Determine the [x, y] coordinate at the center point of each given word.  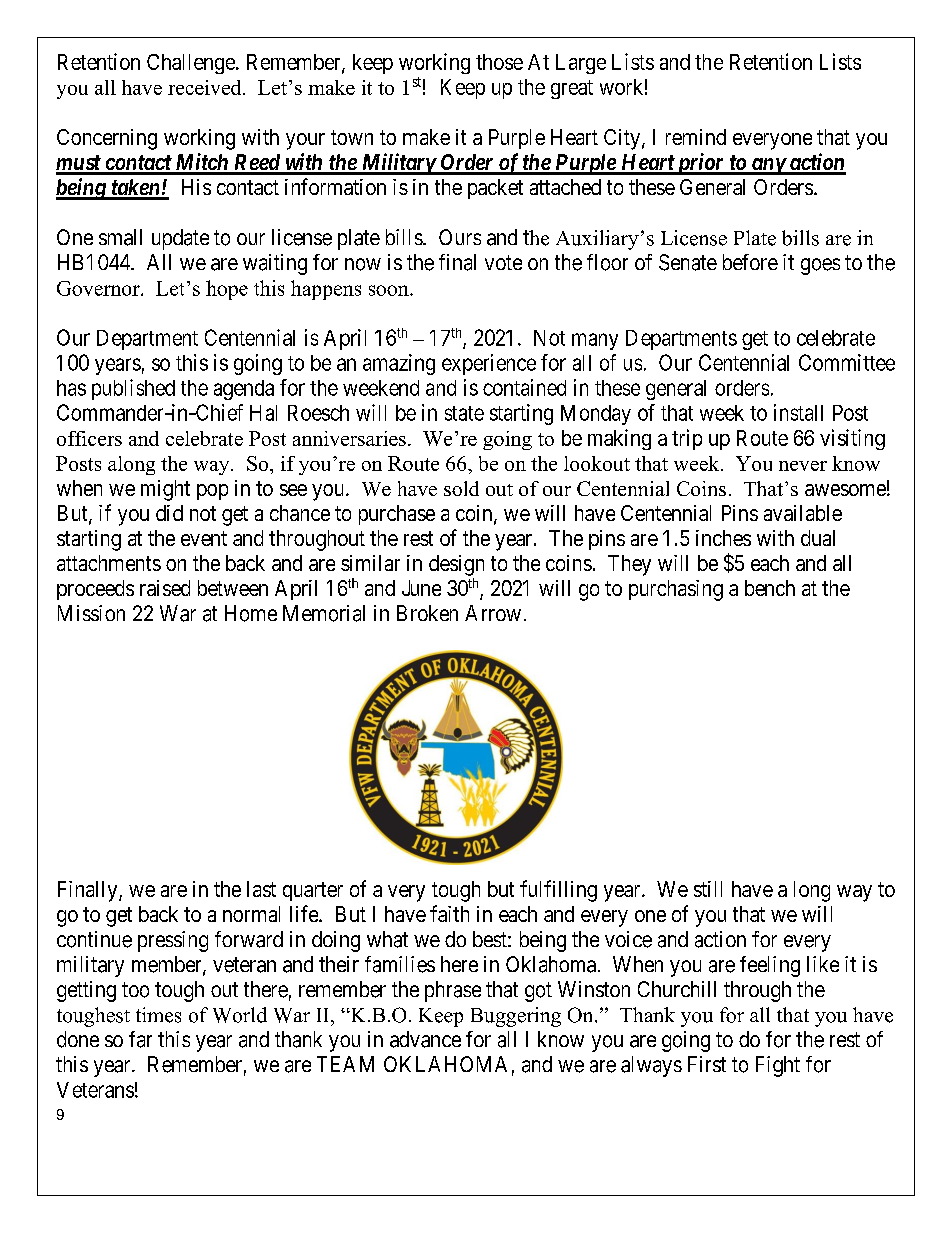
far [140, 1039]
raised [165, 588]
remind [696, 137]
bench [770, 588]
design [456, 565]
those [499, 62]
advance [425, 1039]
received [206, 87]
